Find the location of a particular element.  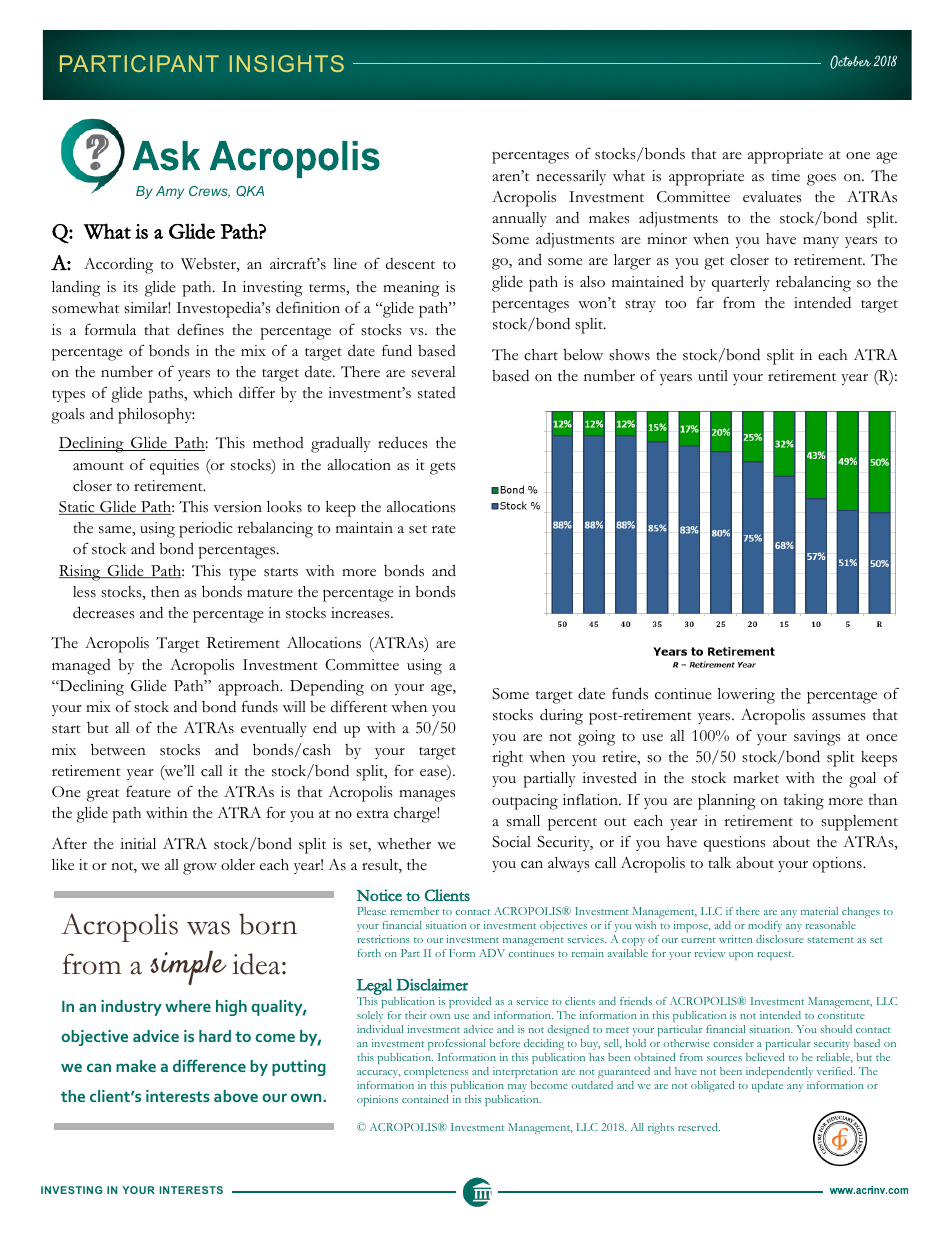

manages is located at coordinates (427, 796).
